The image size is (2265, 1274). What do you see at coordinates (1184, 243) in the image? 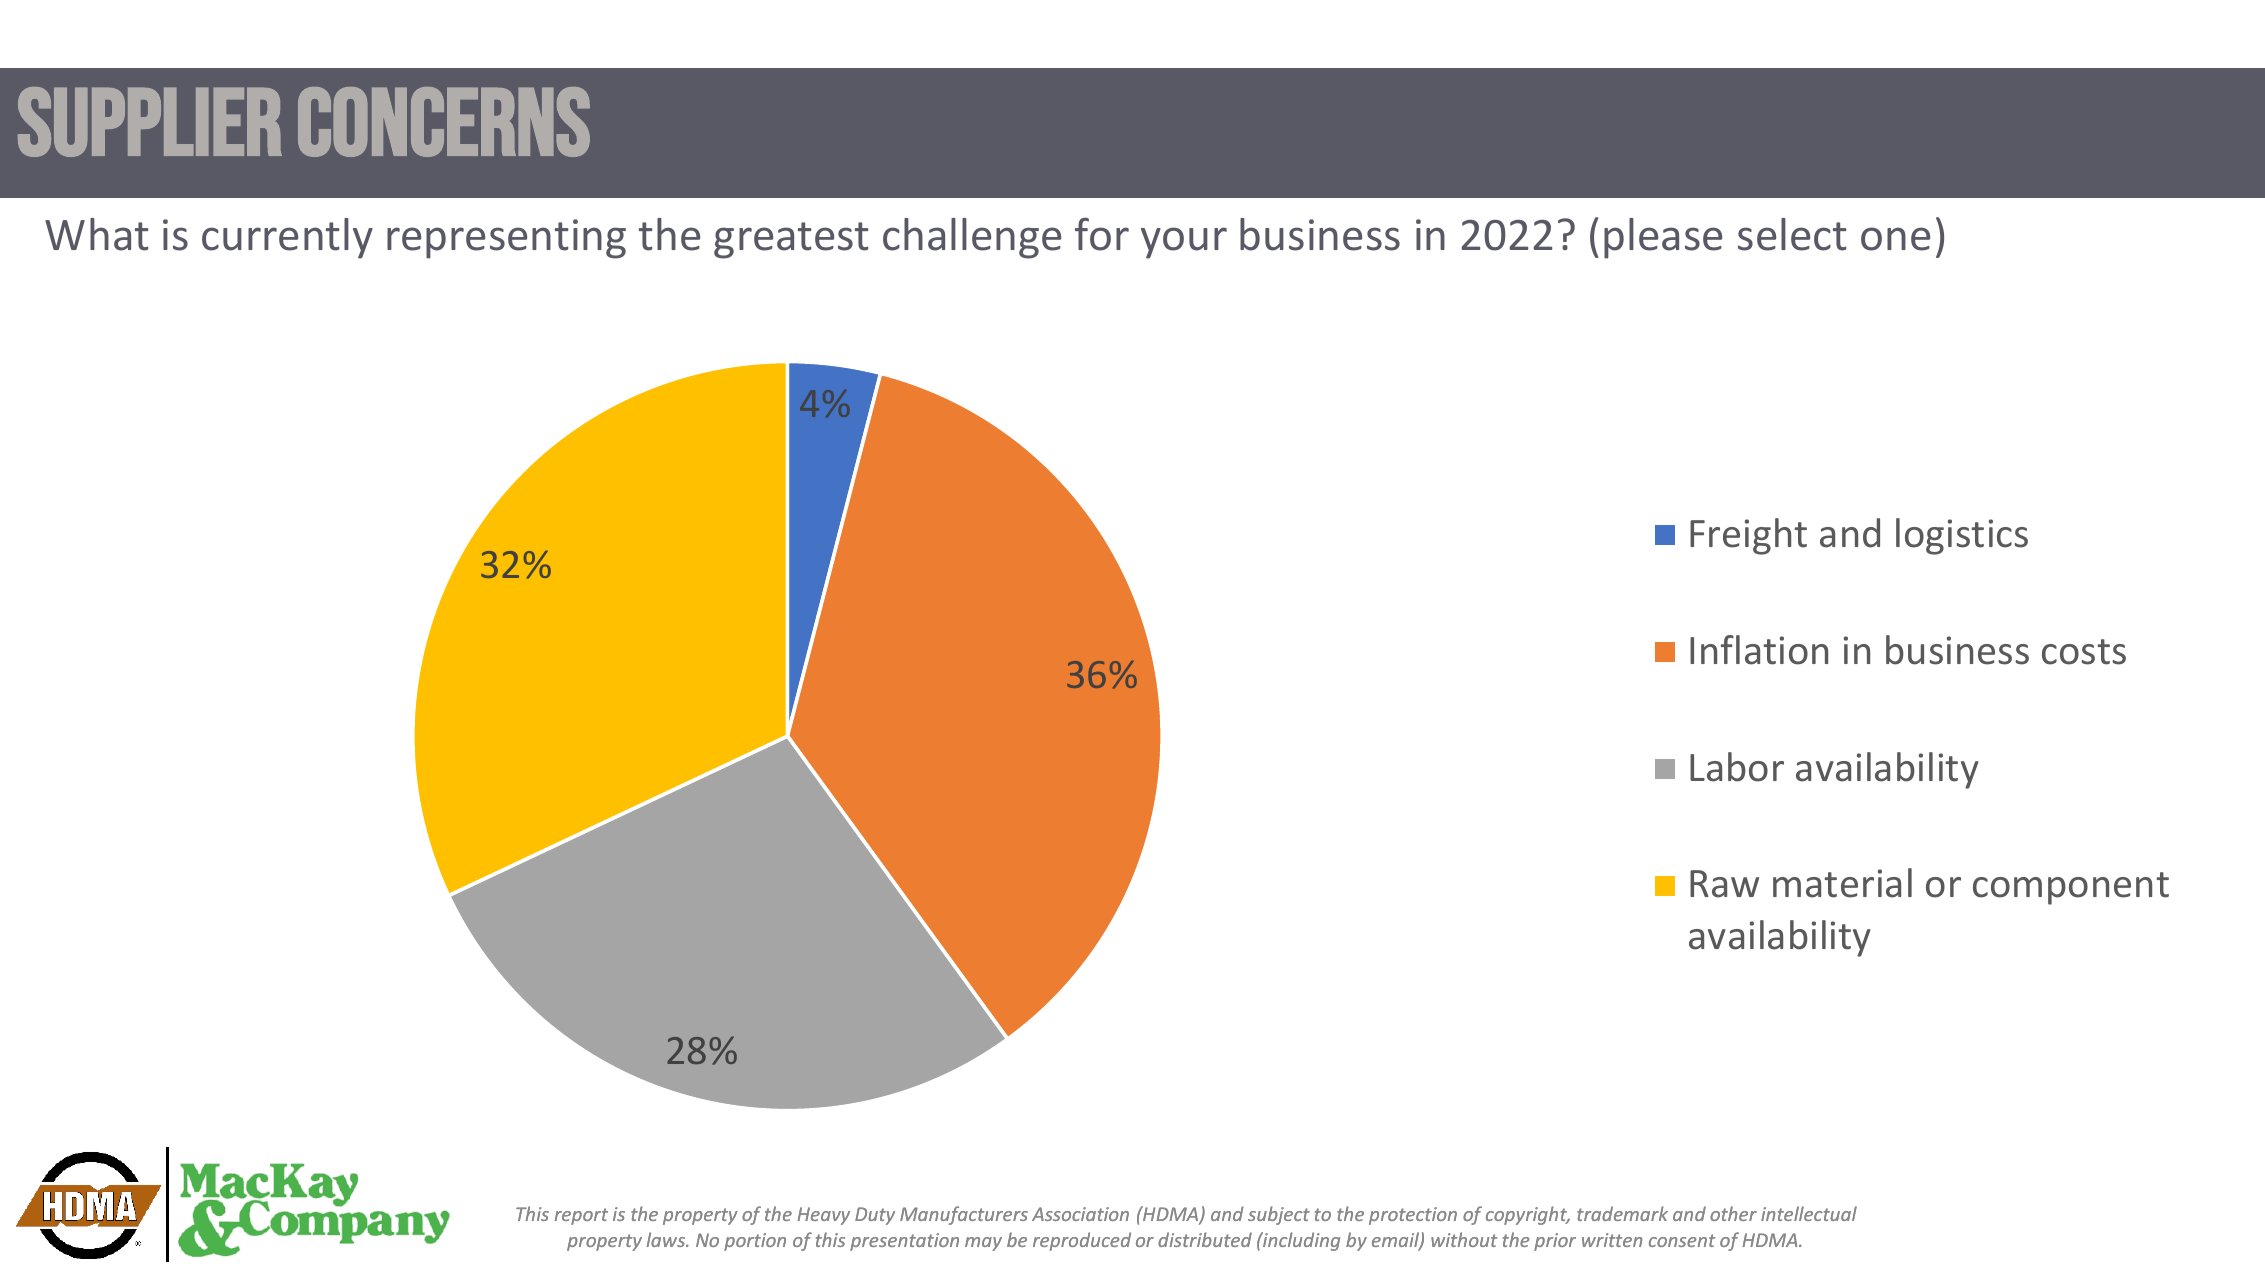
I see `your` at bounding box center [1184, 243].
